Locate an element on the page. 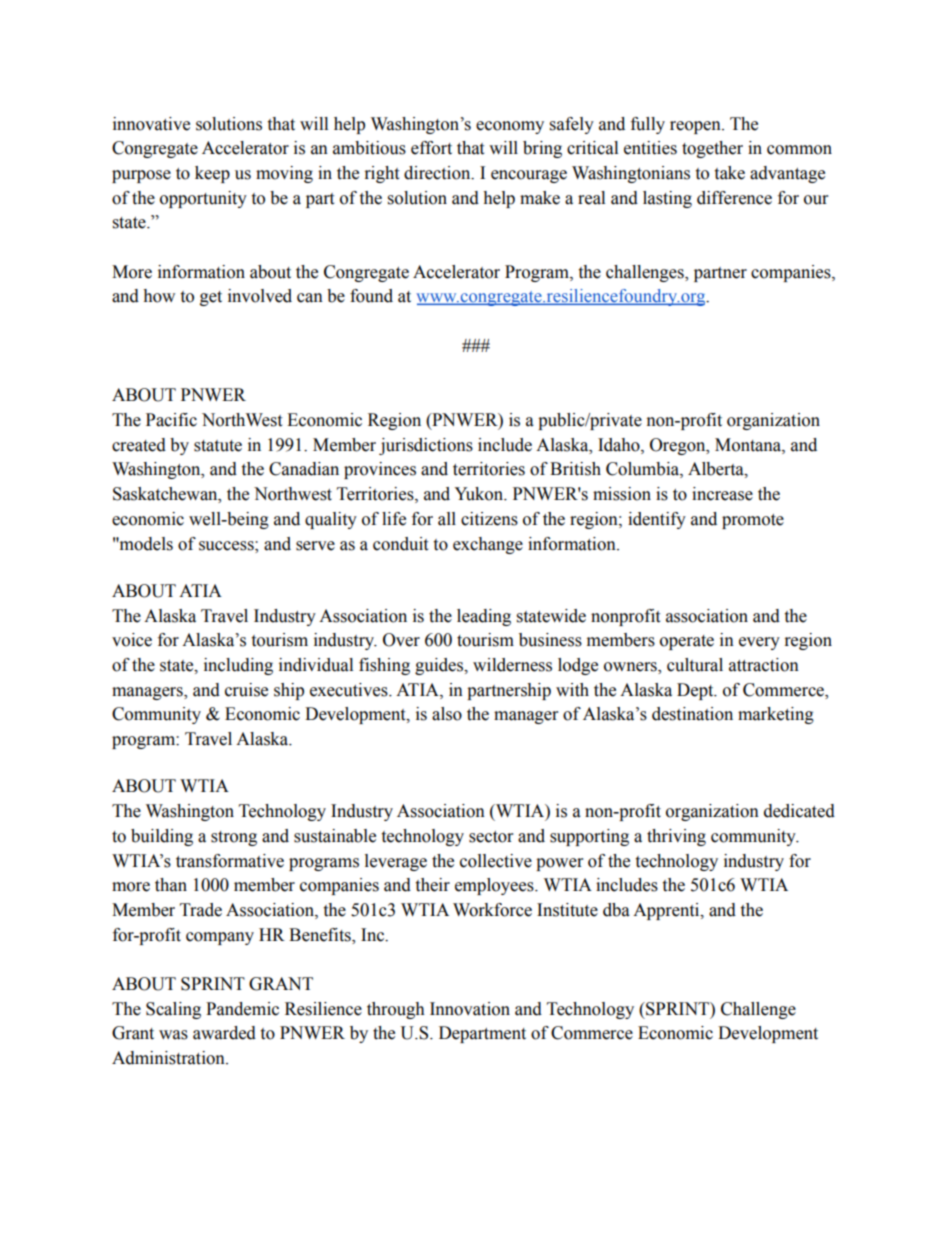 The width and height of the image is (952, 1233). strong is located at coordinates (234, 838).
